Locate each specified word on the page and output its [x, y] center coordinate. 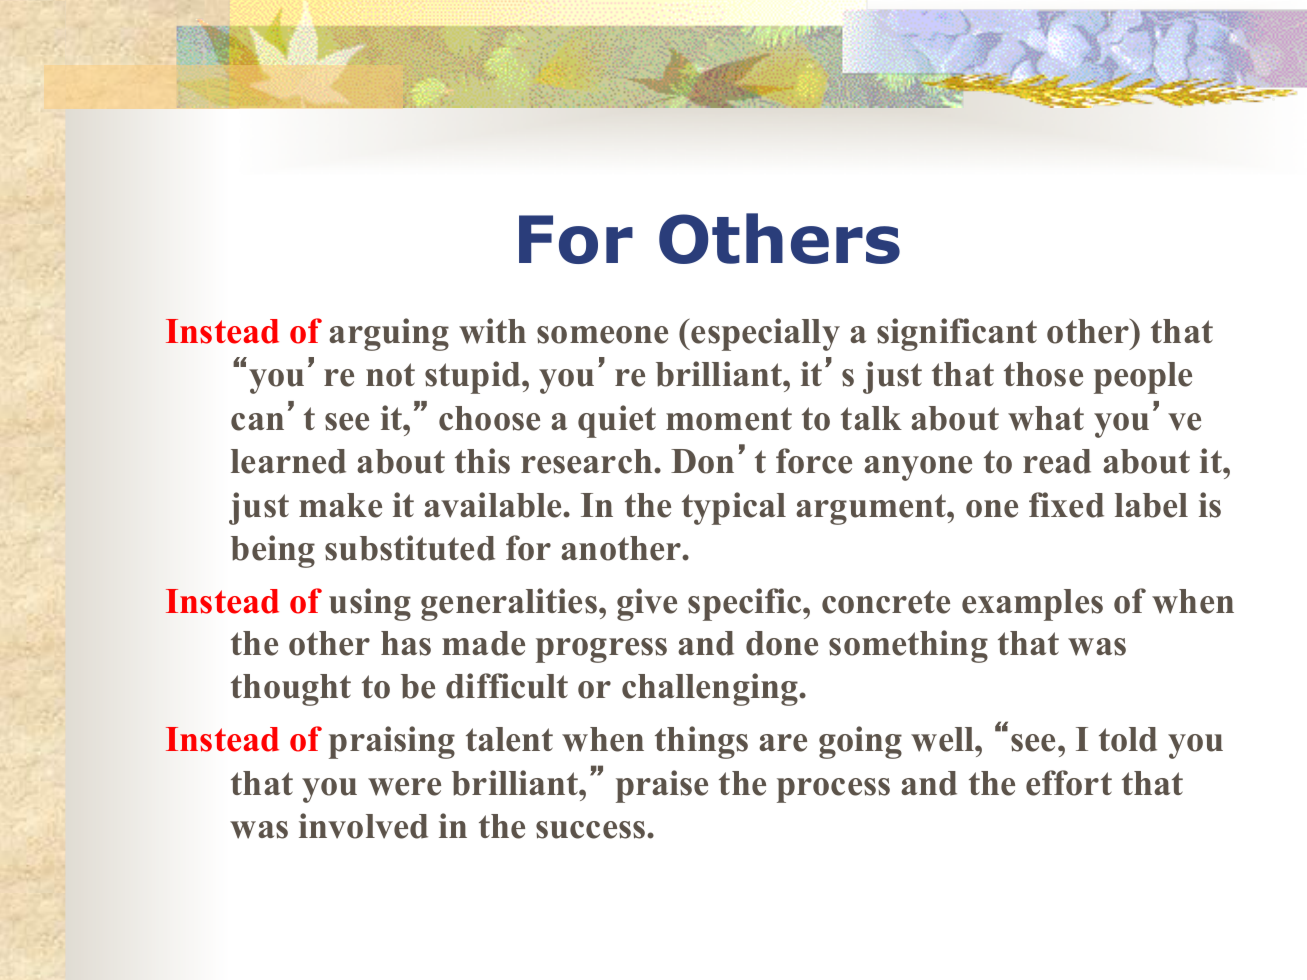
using [370, 604]
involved [363, 826]
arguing [389, 334]
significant [957, 334]
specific [746, 604]
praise [662, 786]
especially [765, 334]
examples [1032, 605]
